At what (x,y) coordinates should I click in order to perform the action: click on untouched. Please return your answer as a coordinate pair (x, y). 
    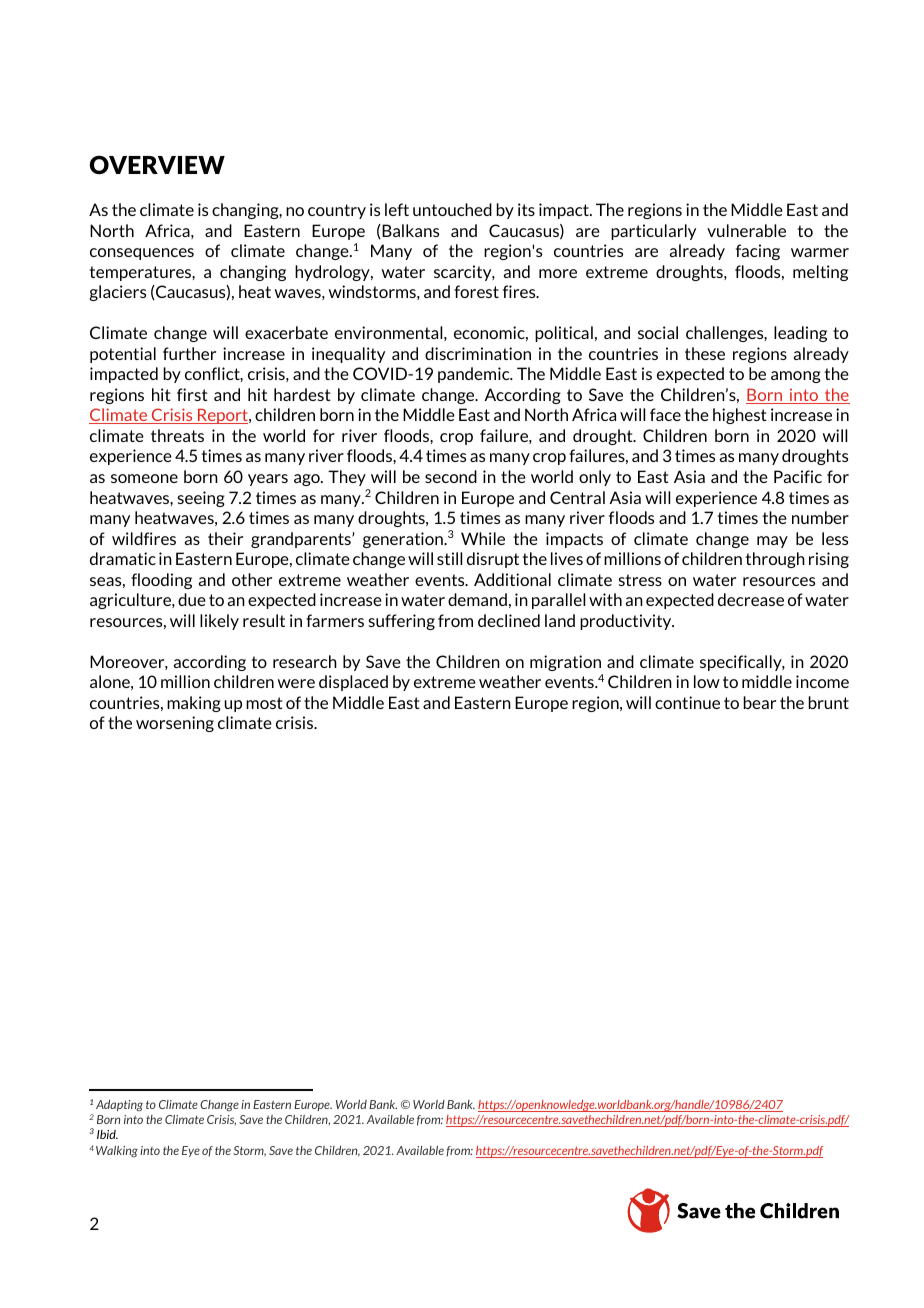
    Looking at the image, I should click on (452, 209).
